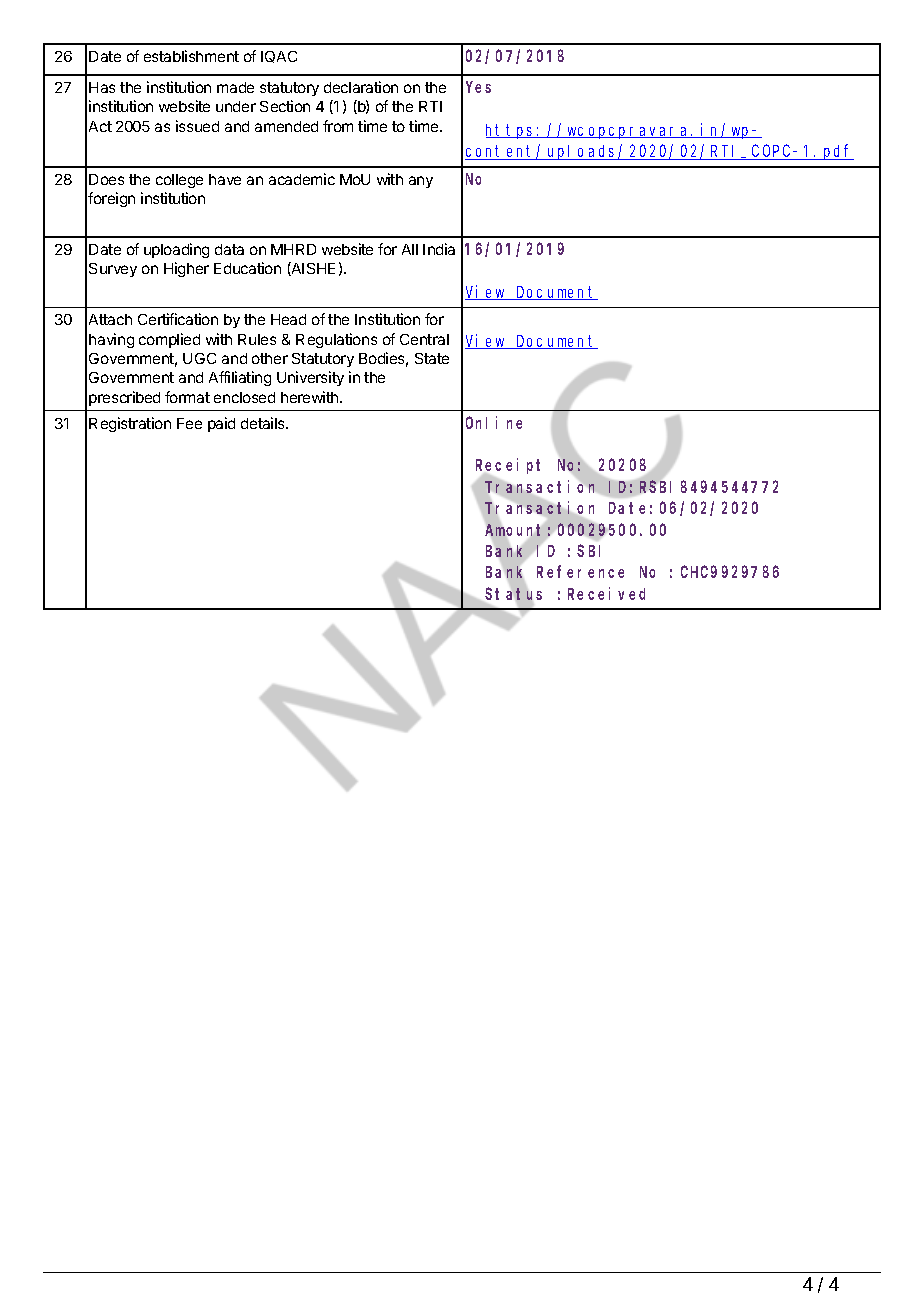 This screenshot has height=1308, width=924. I want to click on Regulations, so click(336, 340).
